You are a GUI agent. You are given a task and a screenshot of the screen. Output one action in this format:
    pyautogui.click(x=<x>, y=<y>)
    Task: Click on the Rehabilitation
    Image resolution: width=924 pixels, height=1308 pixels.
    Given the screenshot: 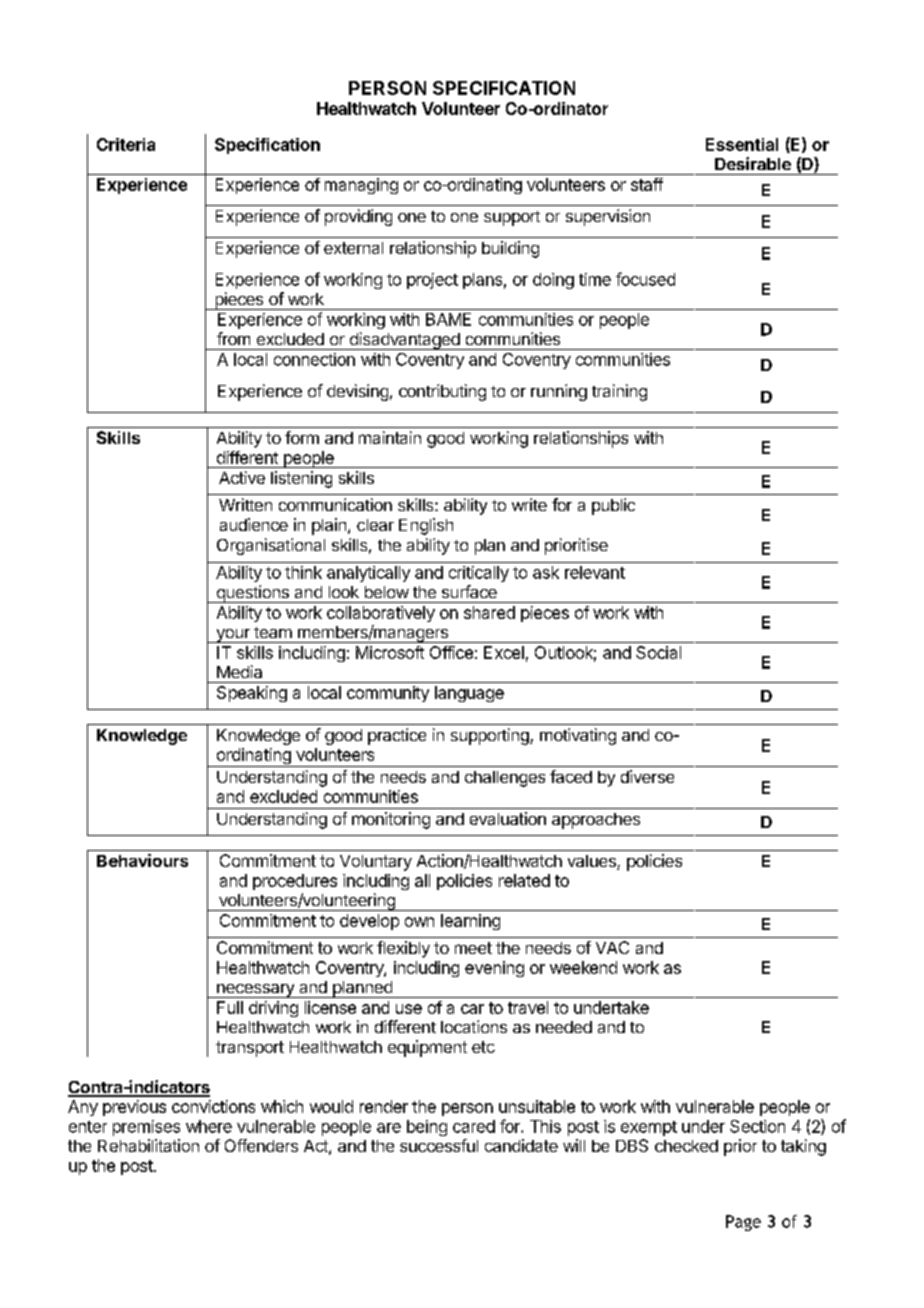 What is the action you would take?
    pyautogui.click(x=148, y=1145)
